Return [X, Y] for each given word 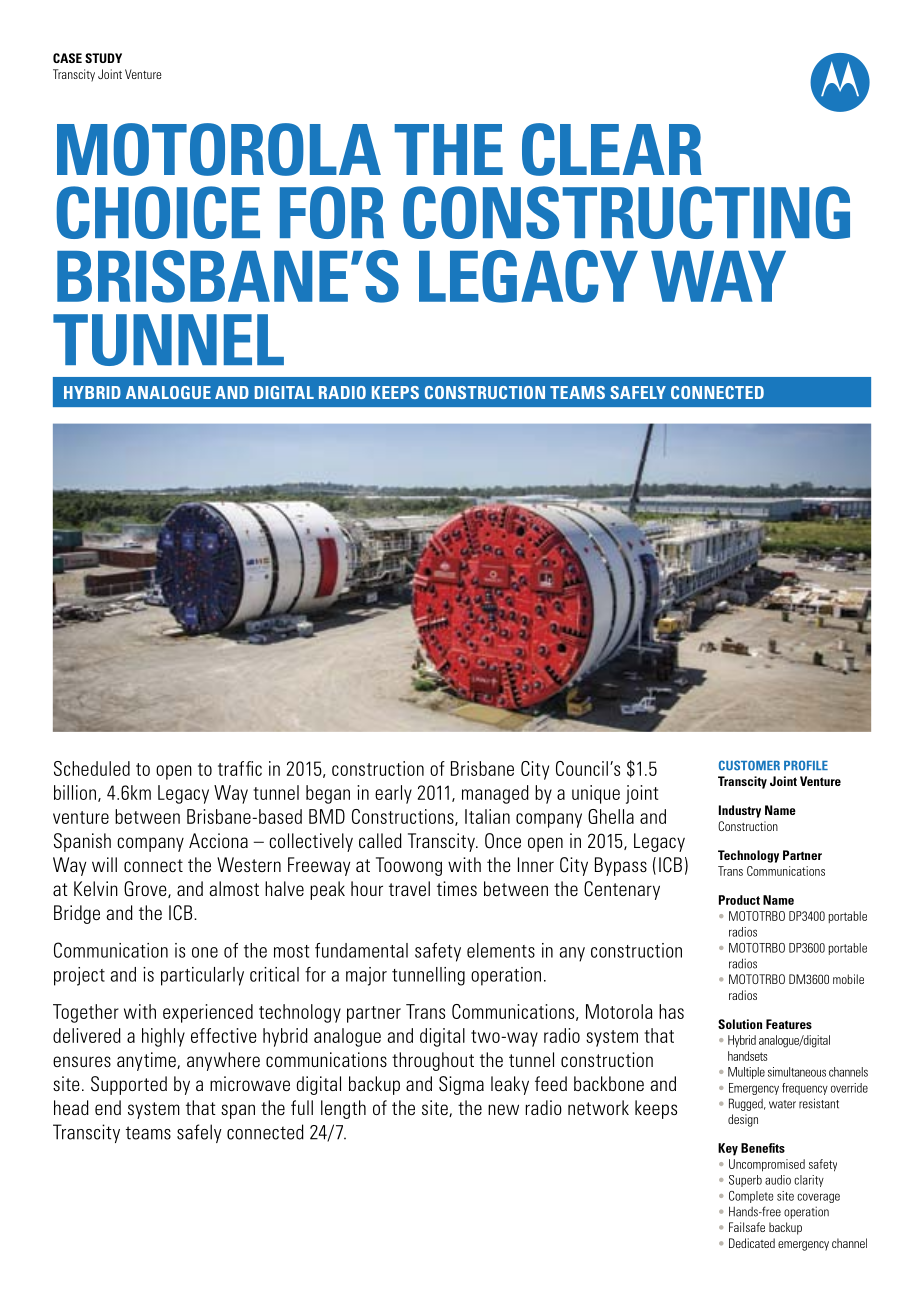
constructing [626, 212]
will [104, 864]
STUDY [103, 58]
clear [612, 149]
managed [495, 794]
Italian [487, 816]
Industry [740, 811]
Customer [749, 765]
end [108, 1107]
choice [158, 212]
